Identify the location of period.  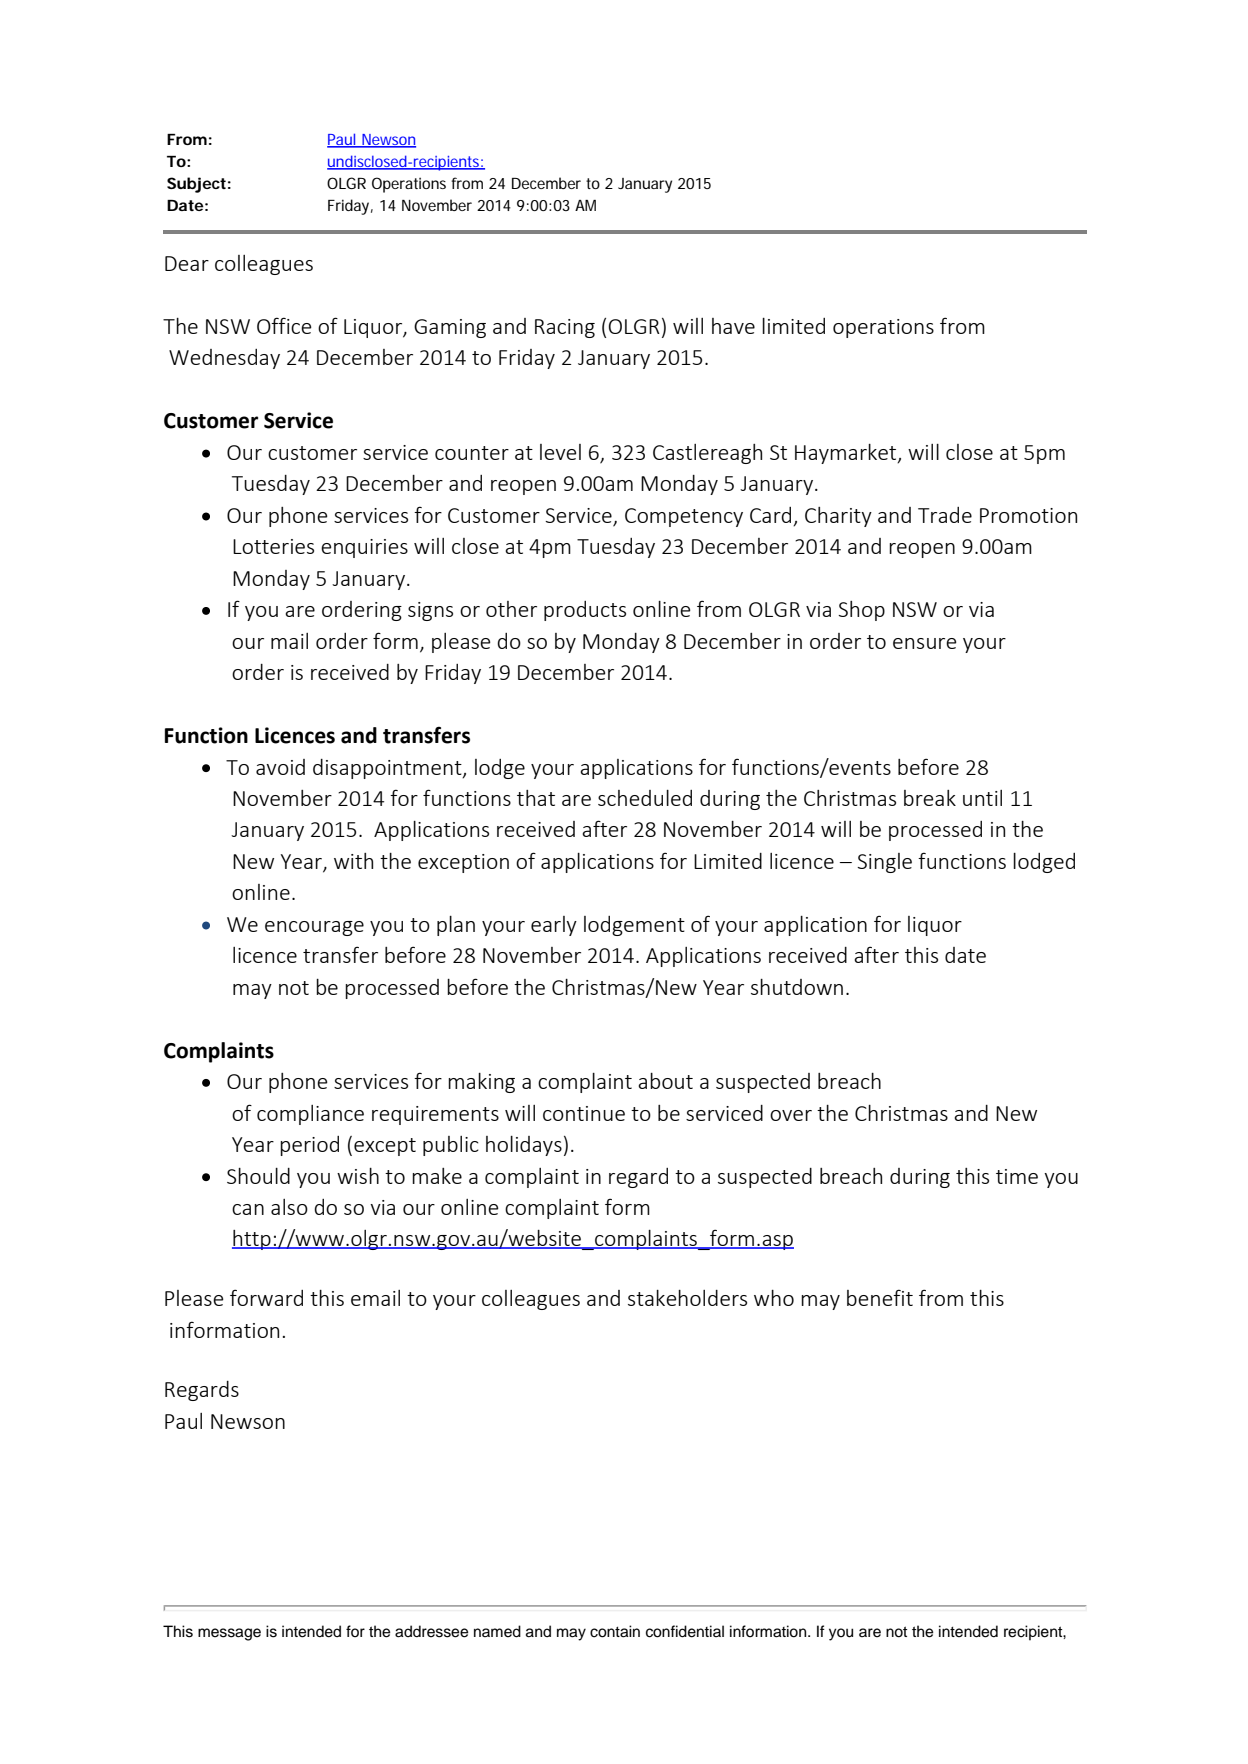
(309, 1146).
